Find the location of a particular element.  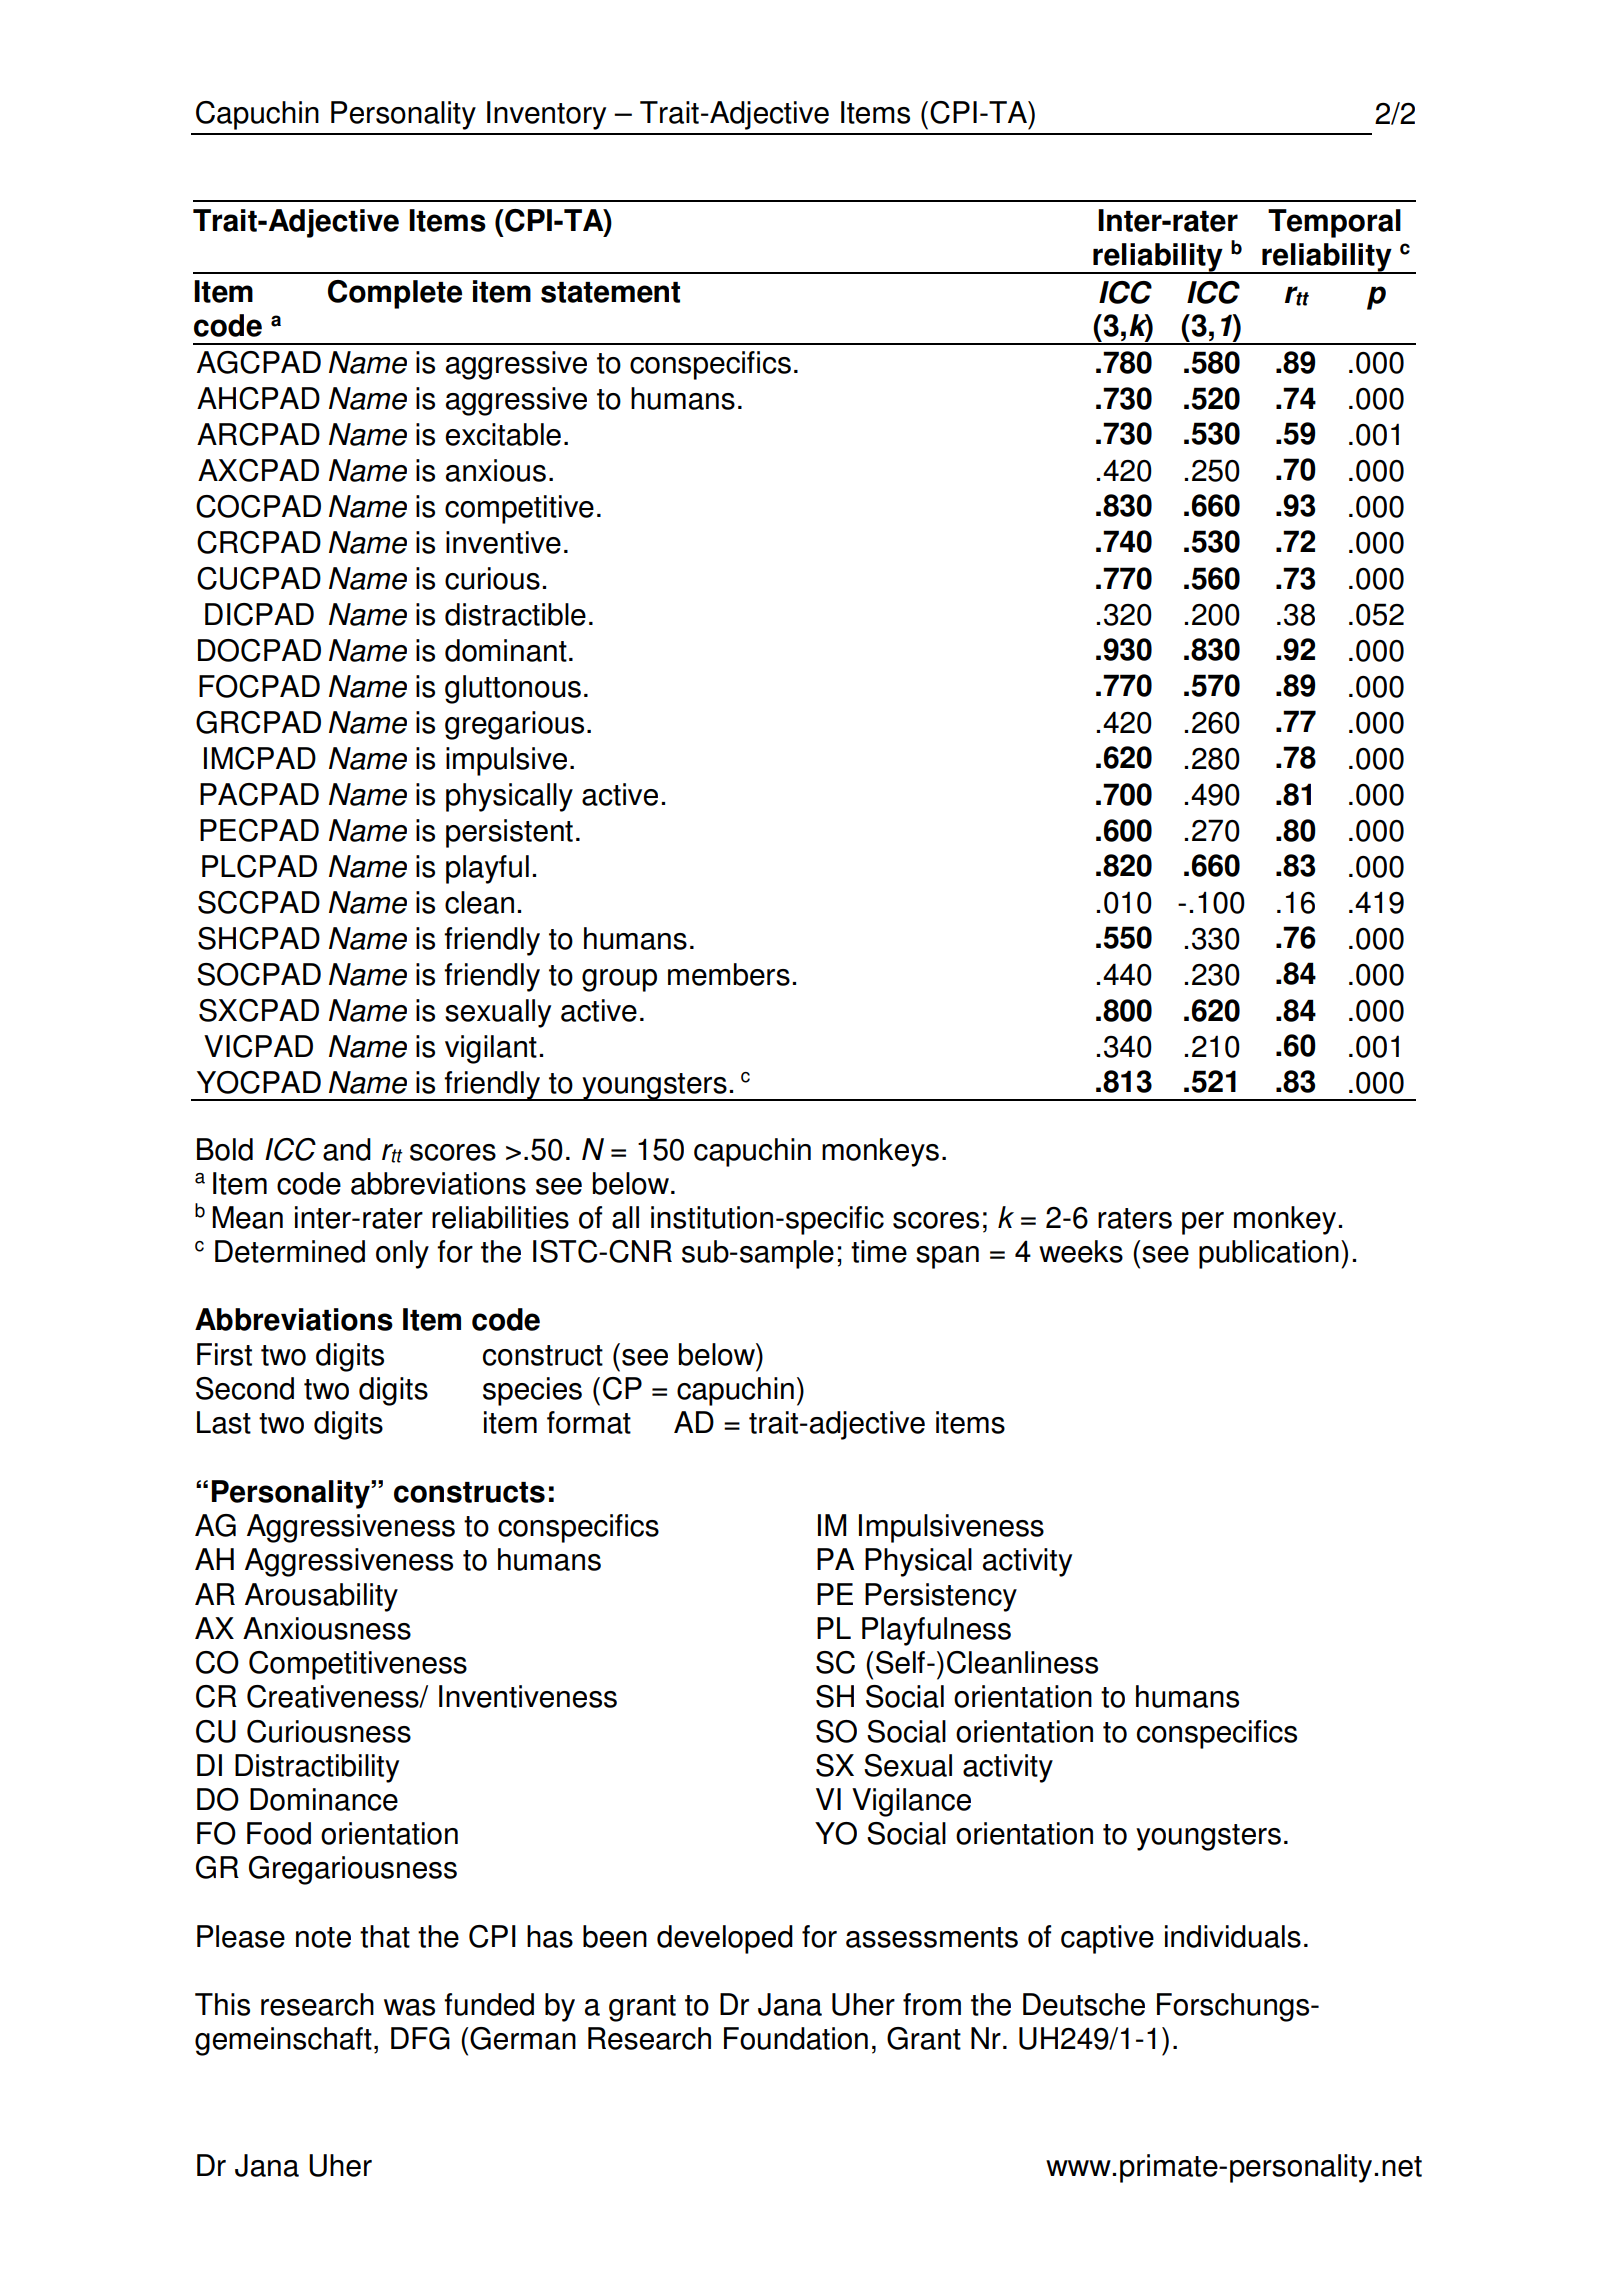

persistent is located at coordinates (509, 833).
